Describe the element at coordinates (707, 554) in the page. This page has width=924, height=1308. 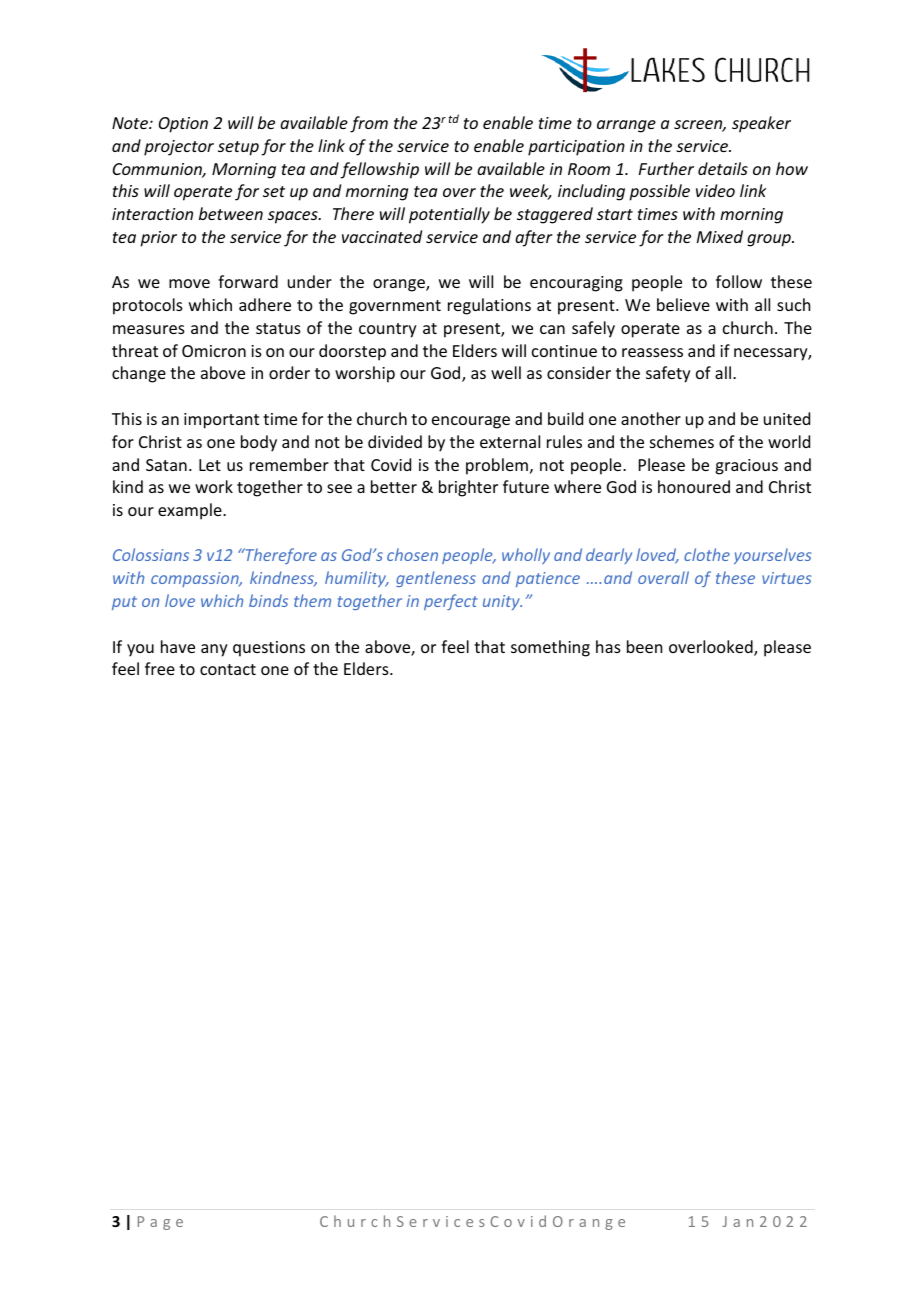
I see `clothe` at that location.
